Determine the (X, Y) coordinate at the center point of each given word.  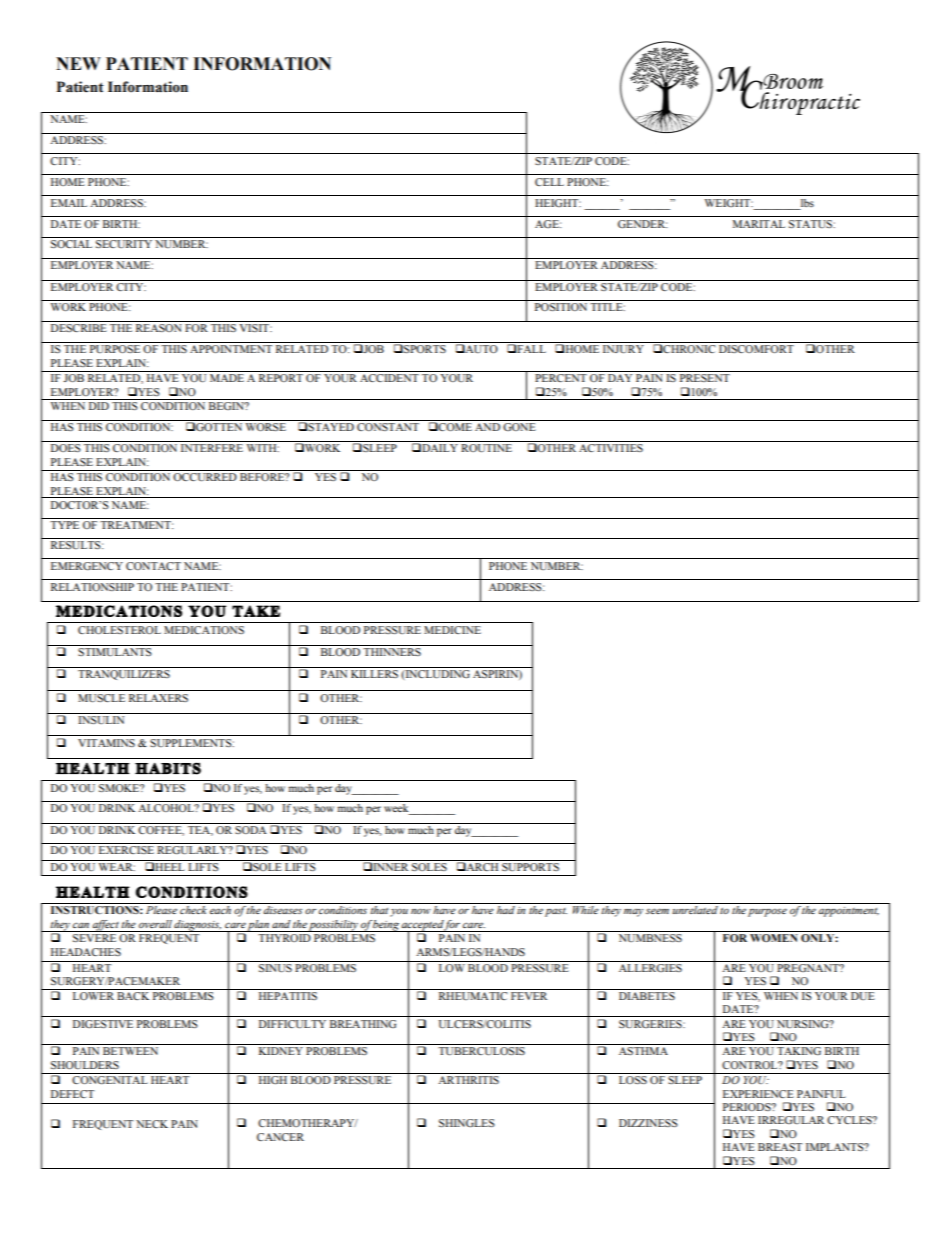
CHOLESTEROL (119, 630)
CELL (549, 182)
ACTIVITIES (611, 448)
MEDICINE (452, 630)
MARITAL (759, 224)
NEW (78, 63)
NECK (152, 1124)
